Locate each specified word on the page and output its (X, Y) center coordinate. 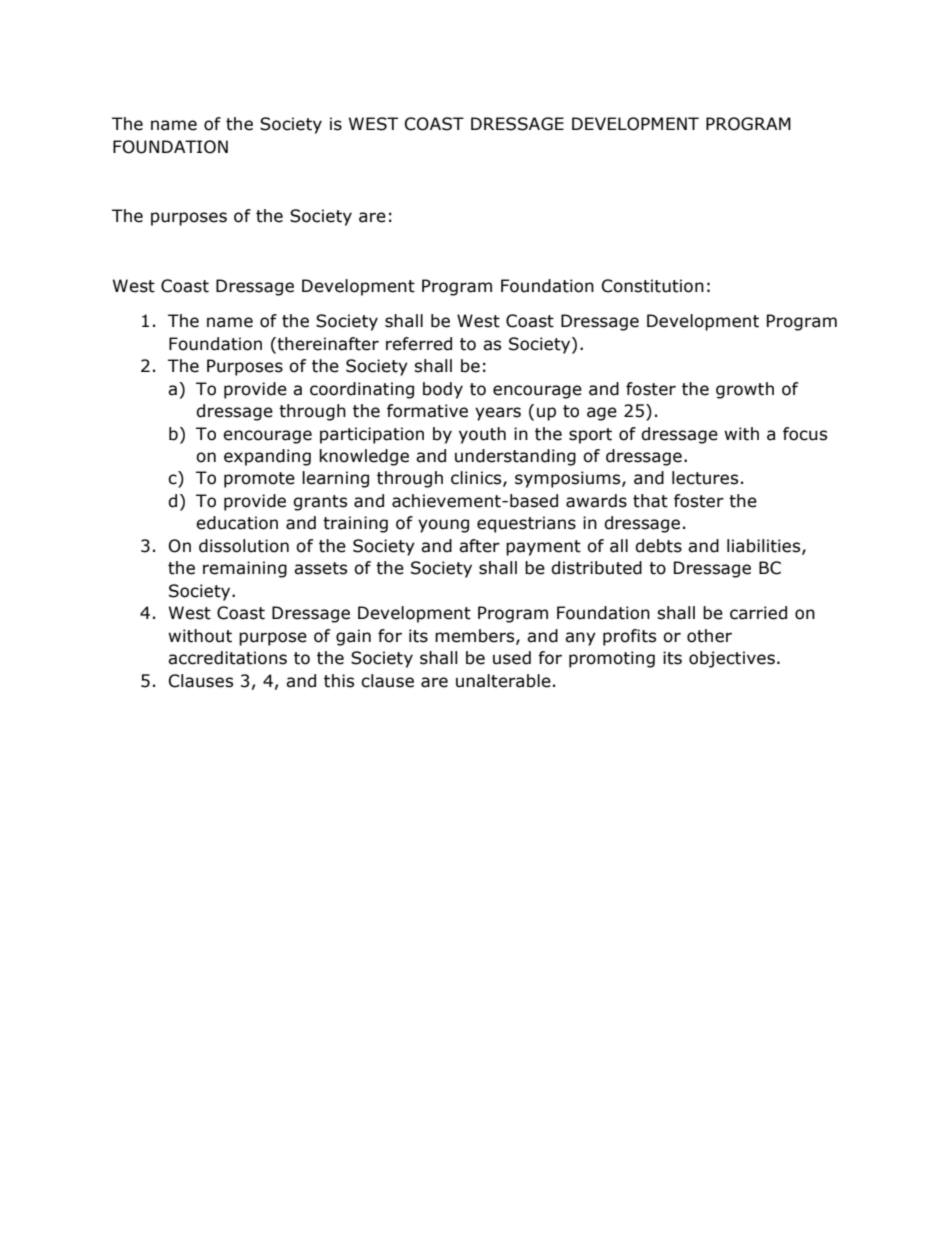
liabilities (765, 546)
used (512, 658)
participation (372, 435)
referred (419, 344)
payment (543, 548)
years (498, 414)
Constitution (653, 286)
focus (805, 434)
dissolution (244, 546)
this (339, 681)
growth (745, 390)
